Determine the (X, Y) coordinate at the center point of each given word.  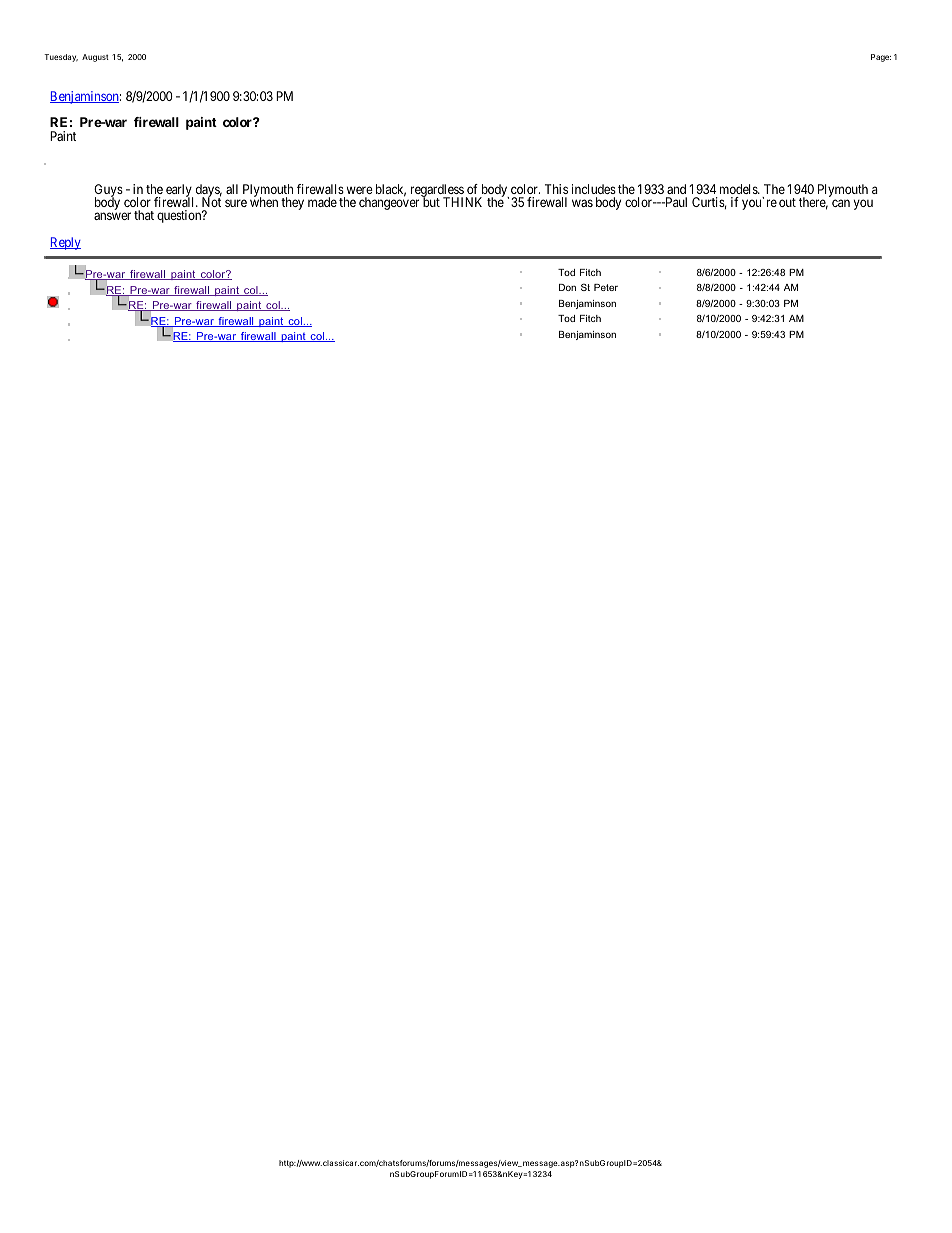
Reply (65, 243)
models (739, 189)
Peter (606, 287)
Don (567, 287)
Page (881, 58)
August (95, 58)
